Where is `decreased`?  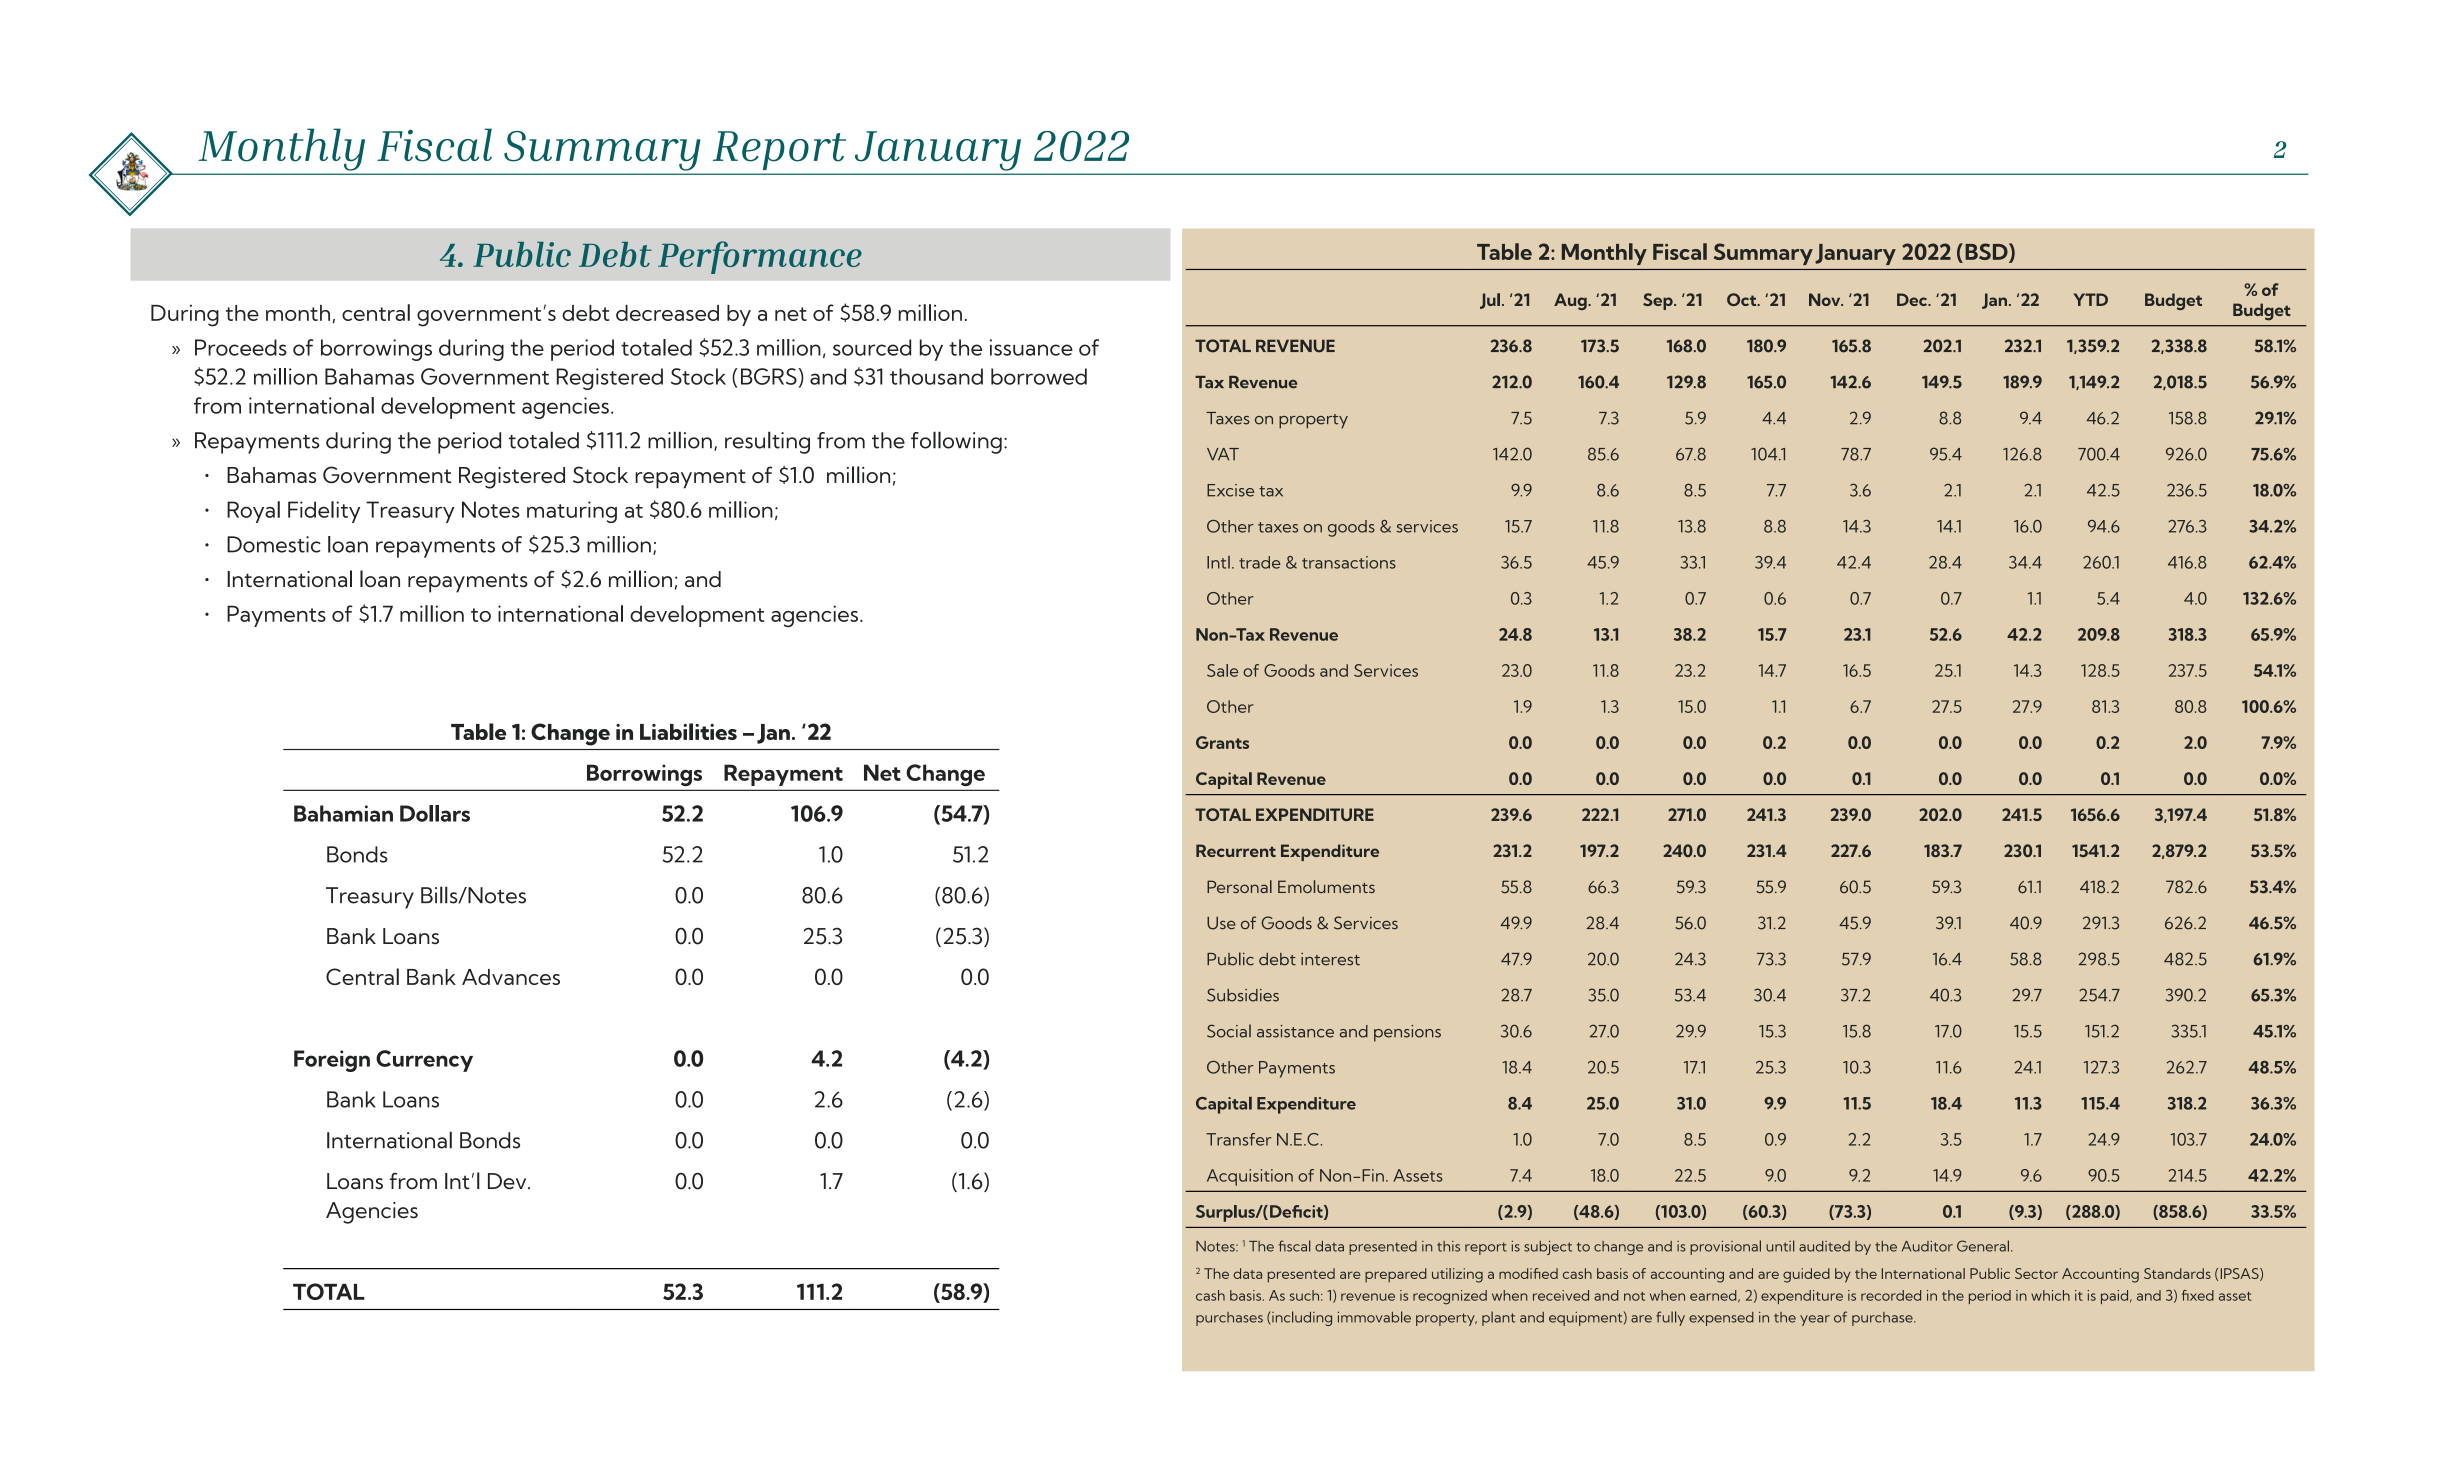 decreased is located at coordinates (667, 313).
